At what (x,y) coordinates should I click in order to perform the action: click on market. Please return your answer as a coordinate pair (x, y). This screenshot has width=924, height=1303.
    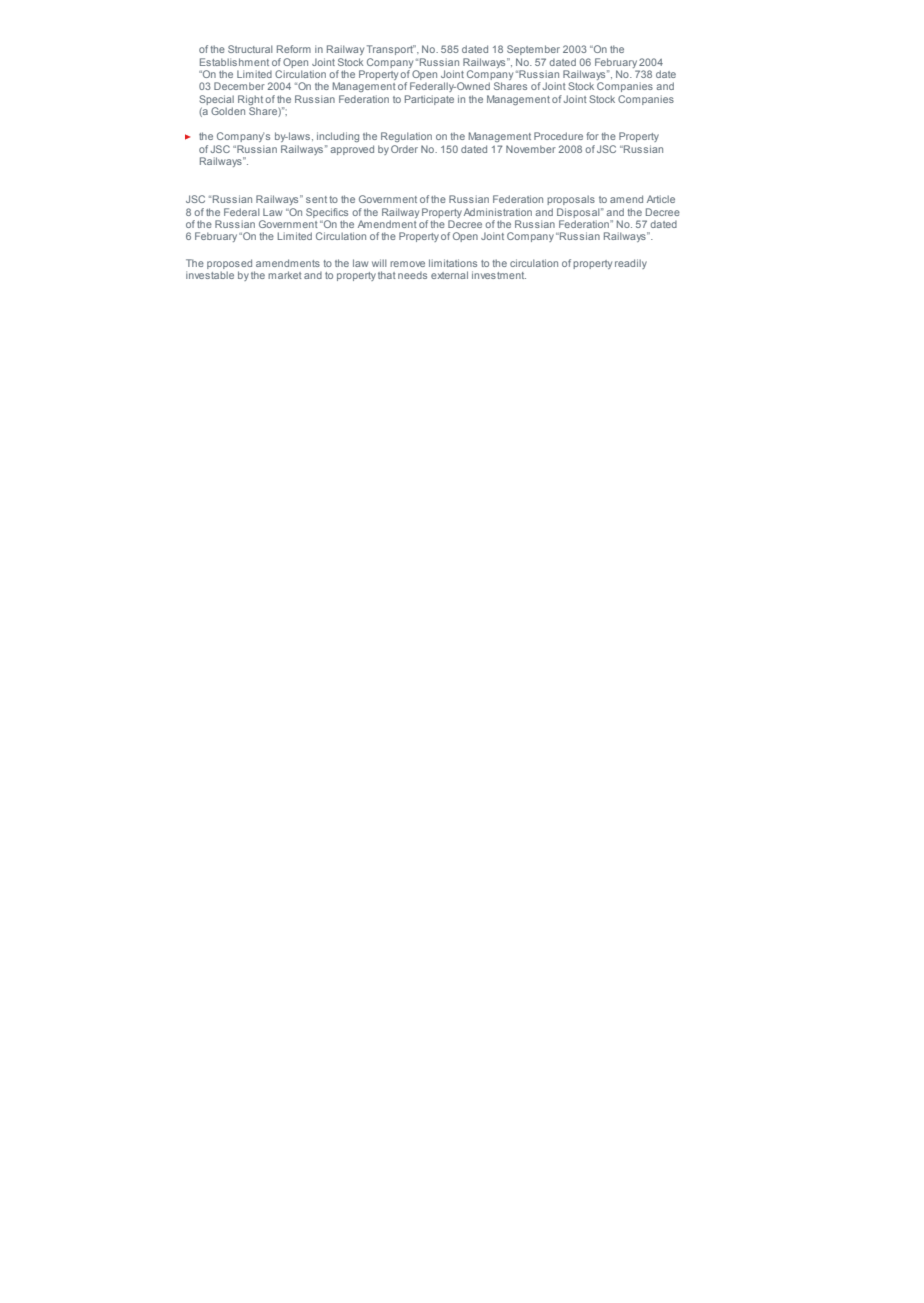
    Looking at the image, I should click on (285, 275).
